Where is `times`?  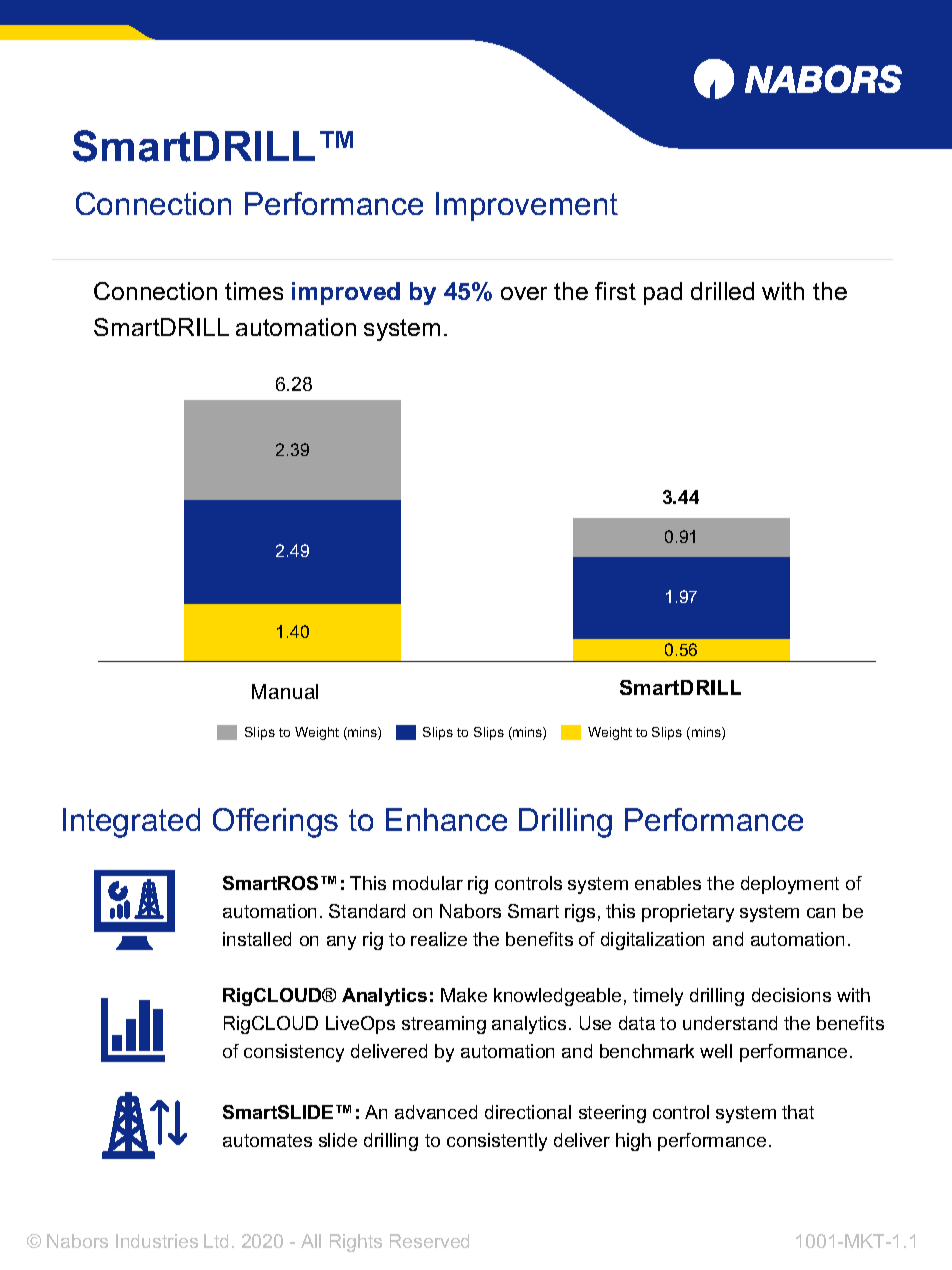
times is located at coordinates (254, 291).
